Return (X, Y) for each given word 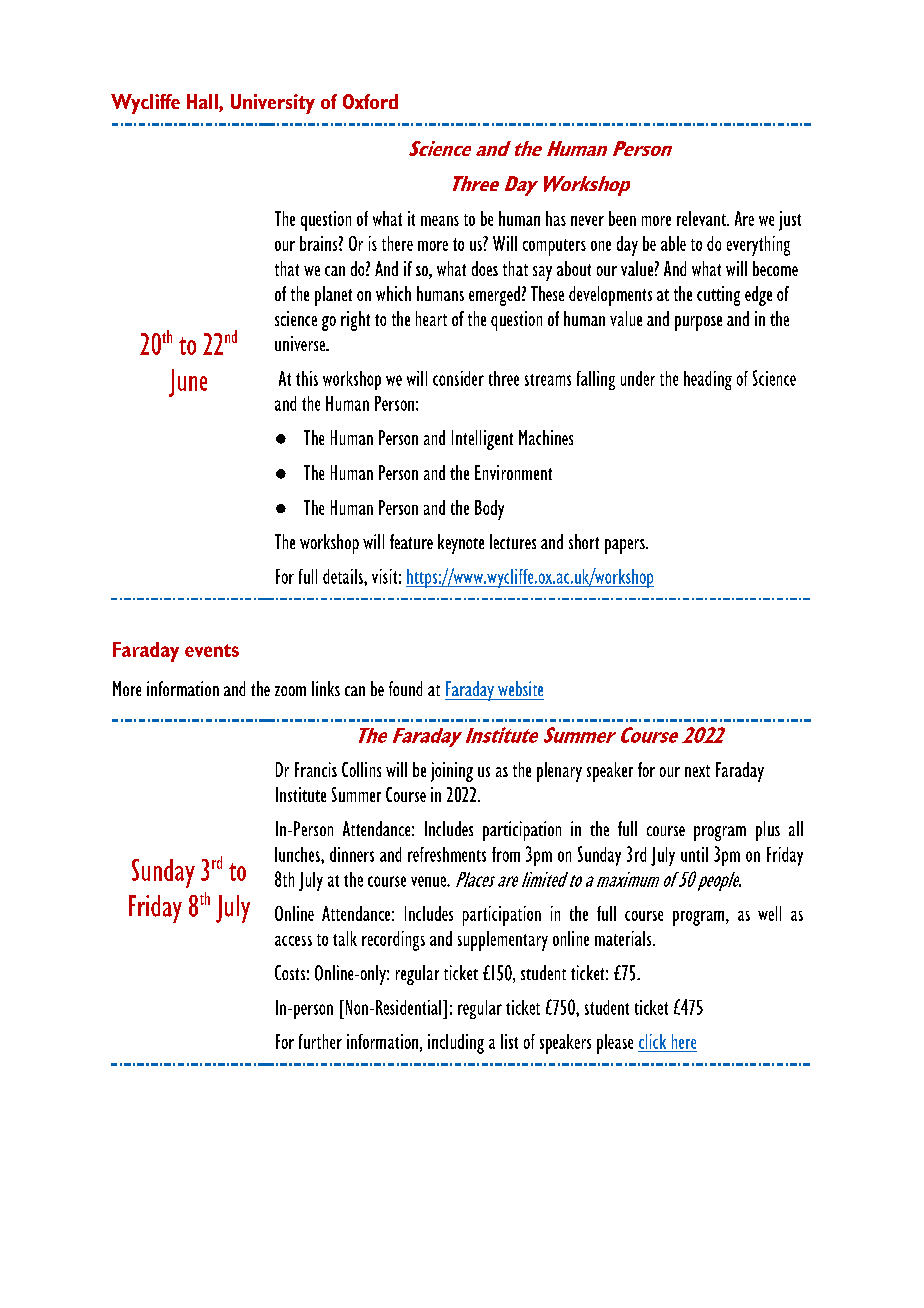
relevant (702, 218)
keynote (461, 544)
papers (626, 546)
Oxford (370, 101)
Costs (290, 972)
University (273, 104)
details (344, 576)
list (509, 1041)
